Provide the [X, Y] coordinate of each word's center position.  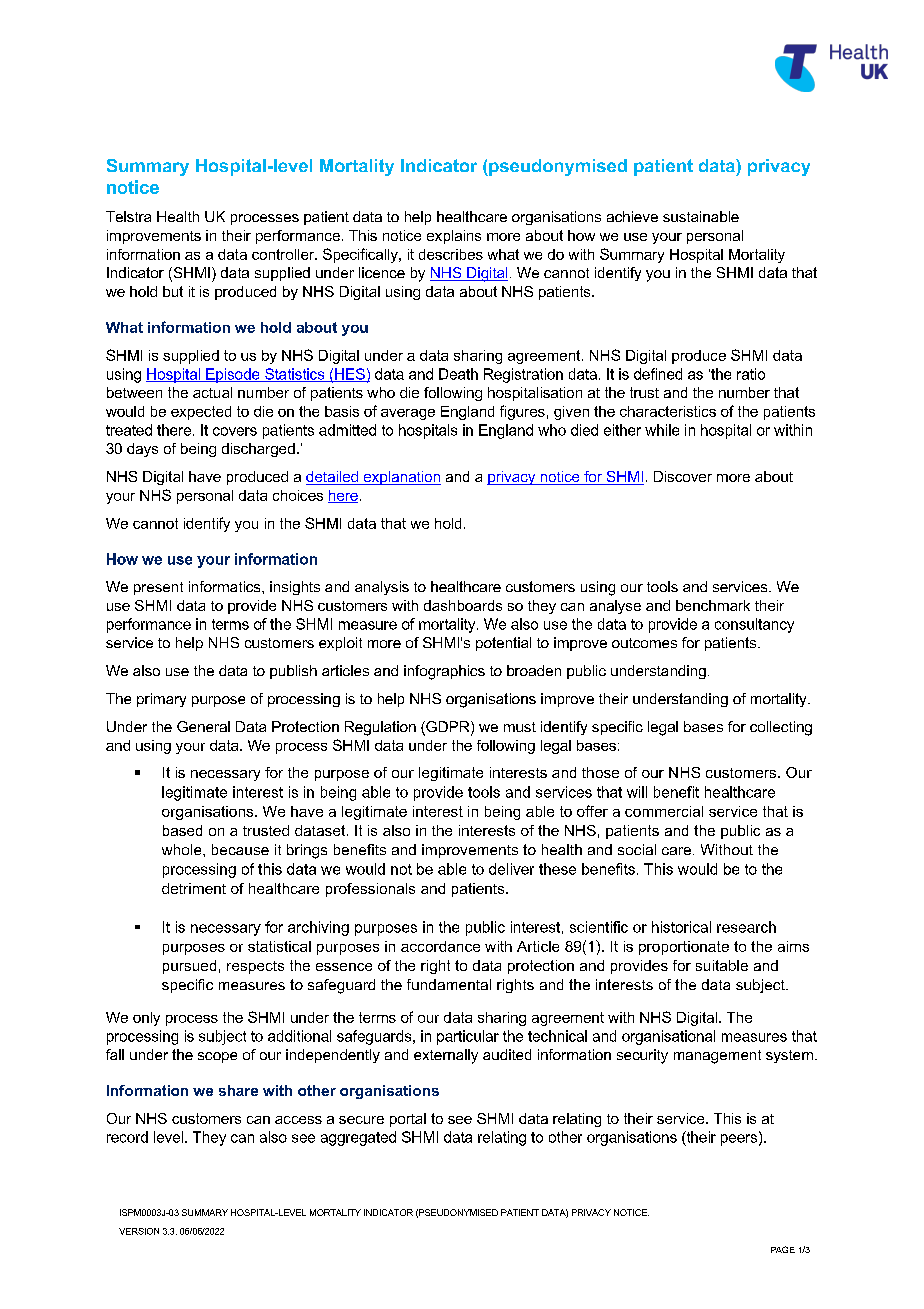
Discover [683, 476]
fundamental [449, 984]
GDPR [448, 728]
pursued [189, 967]
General [203, 726]
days [142, 450]
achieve [632, 216]
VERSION [139, 1231]
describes [451, 254]
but [173, 291]
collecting [781, 728]
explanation [401, 478]
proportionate [684, 948]
